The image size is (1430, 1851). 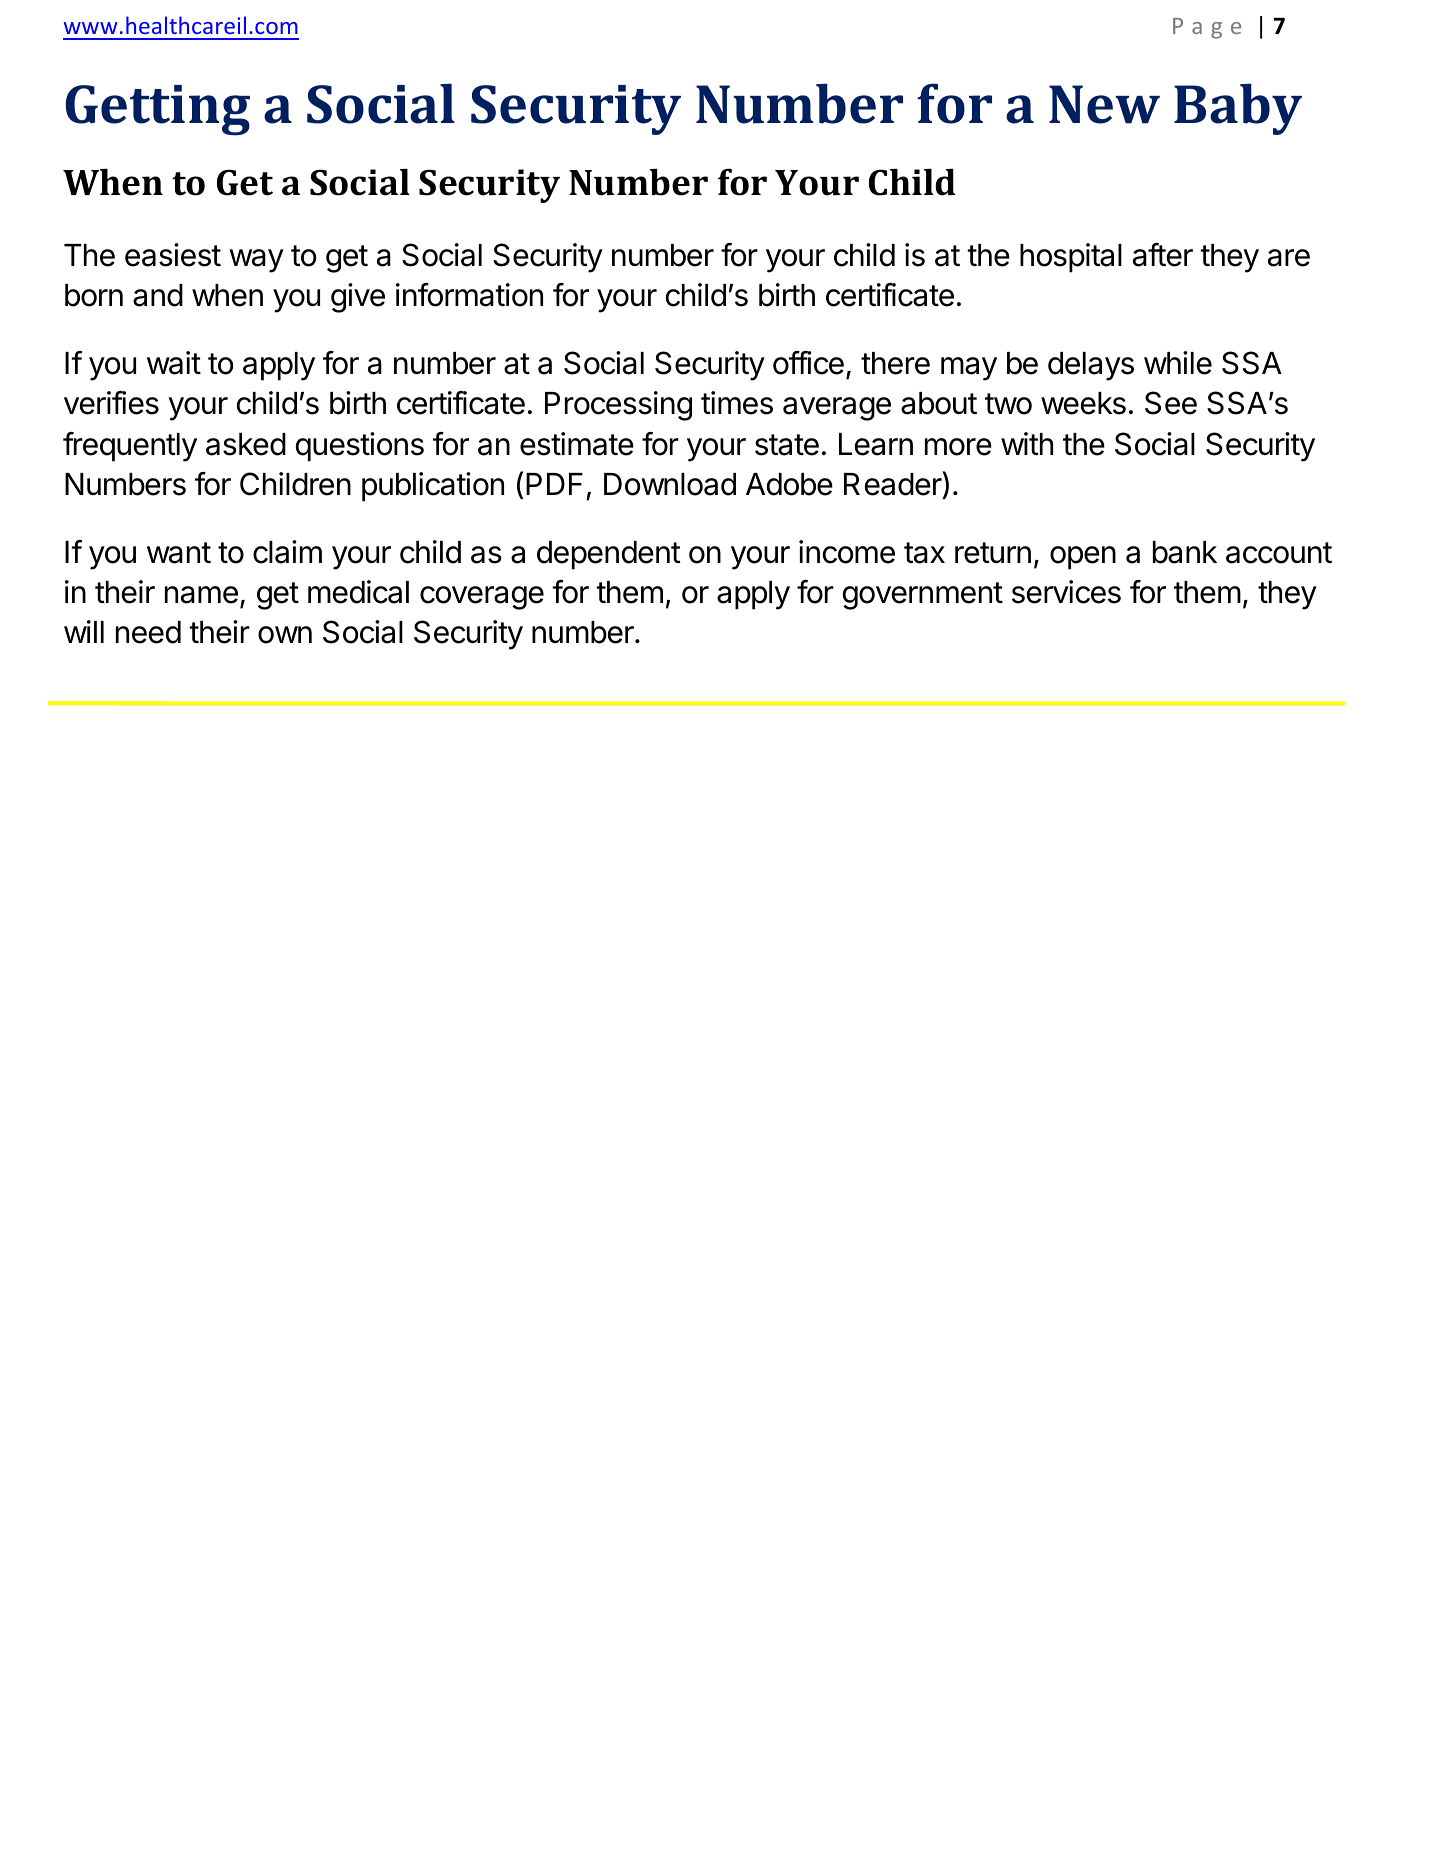 What do you see at coordinates (201, 595) in the page?
I see `name` at bounding box center [201, 595].
